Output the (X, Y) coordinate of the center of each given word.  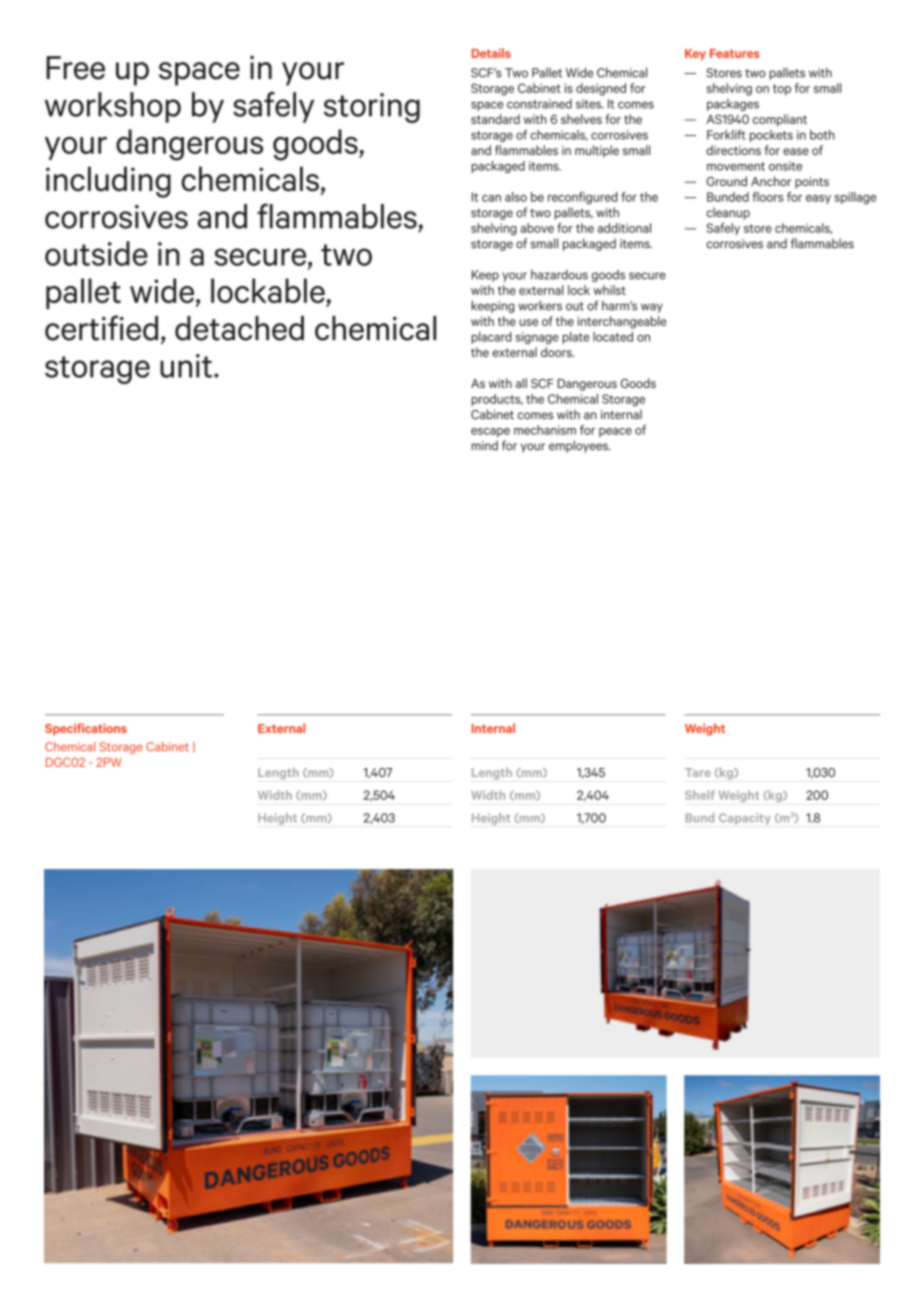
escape (490, 432)
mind (485, 445)
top (782, 90)
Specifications (86, 729)
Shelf (700, 795)
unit (186, 366)
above (537, 228)
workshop (113, 107)
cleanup (728, 213)
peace (615, 432)
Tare (698, 772)
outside (96, 253)
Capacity (745, 819)
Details (491, 53)
